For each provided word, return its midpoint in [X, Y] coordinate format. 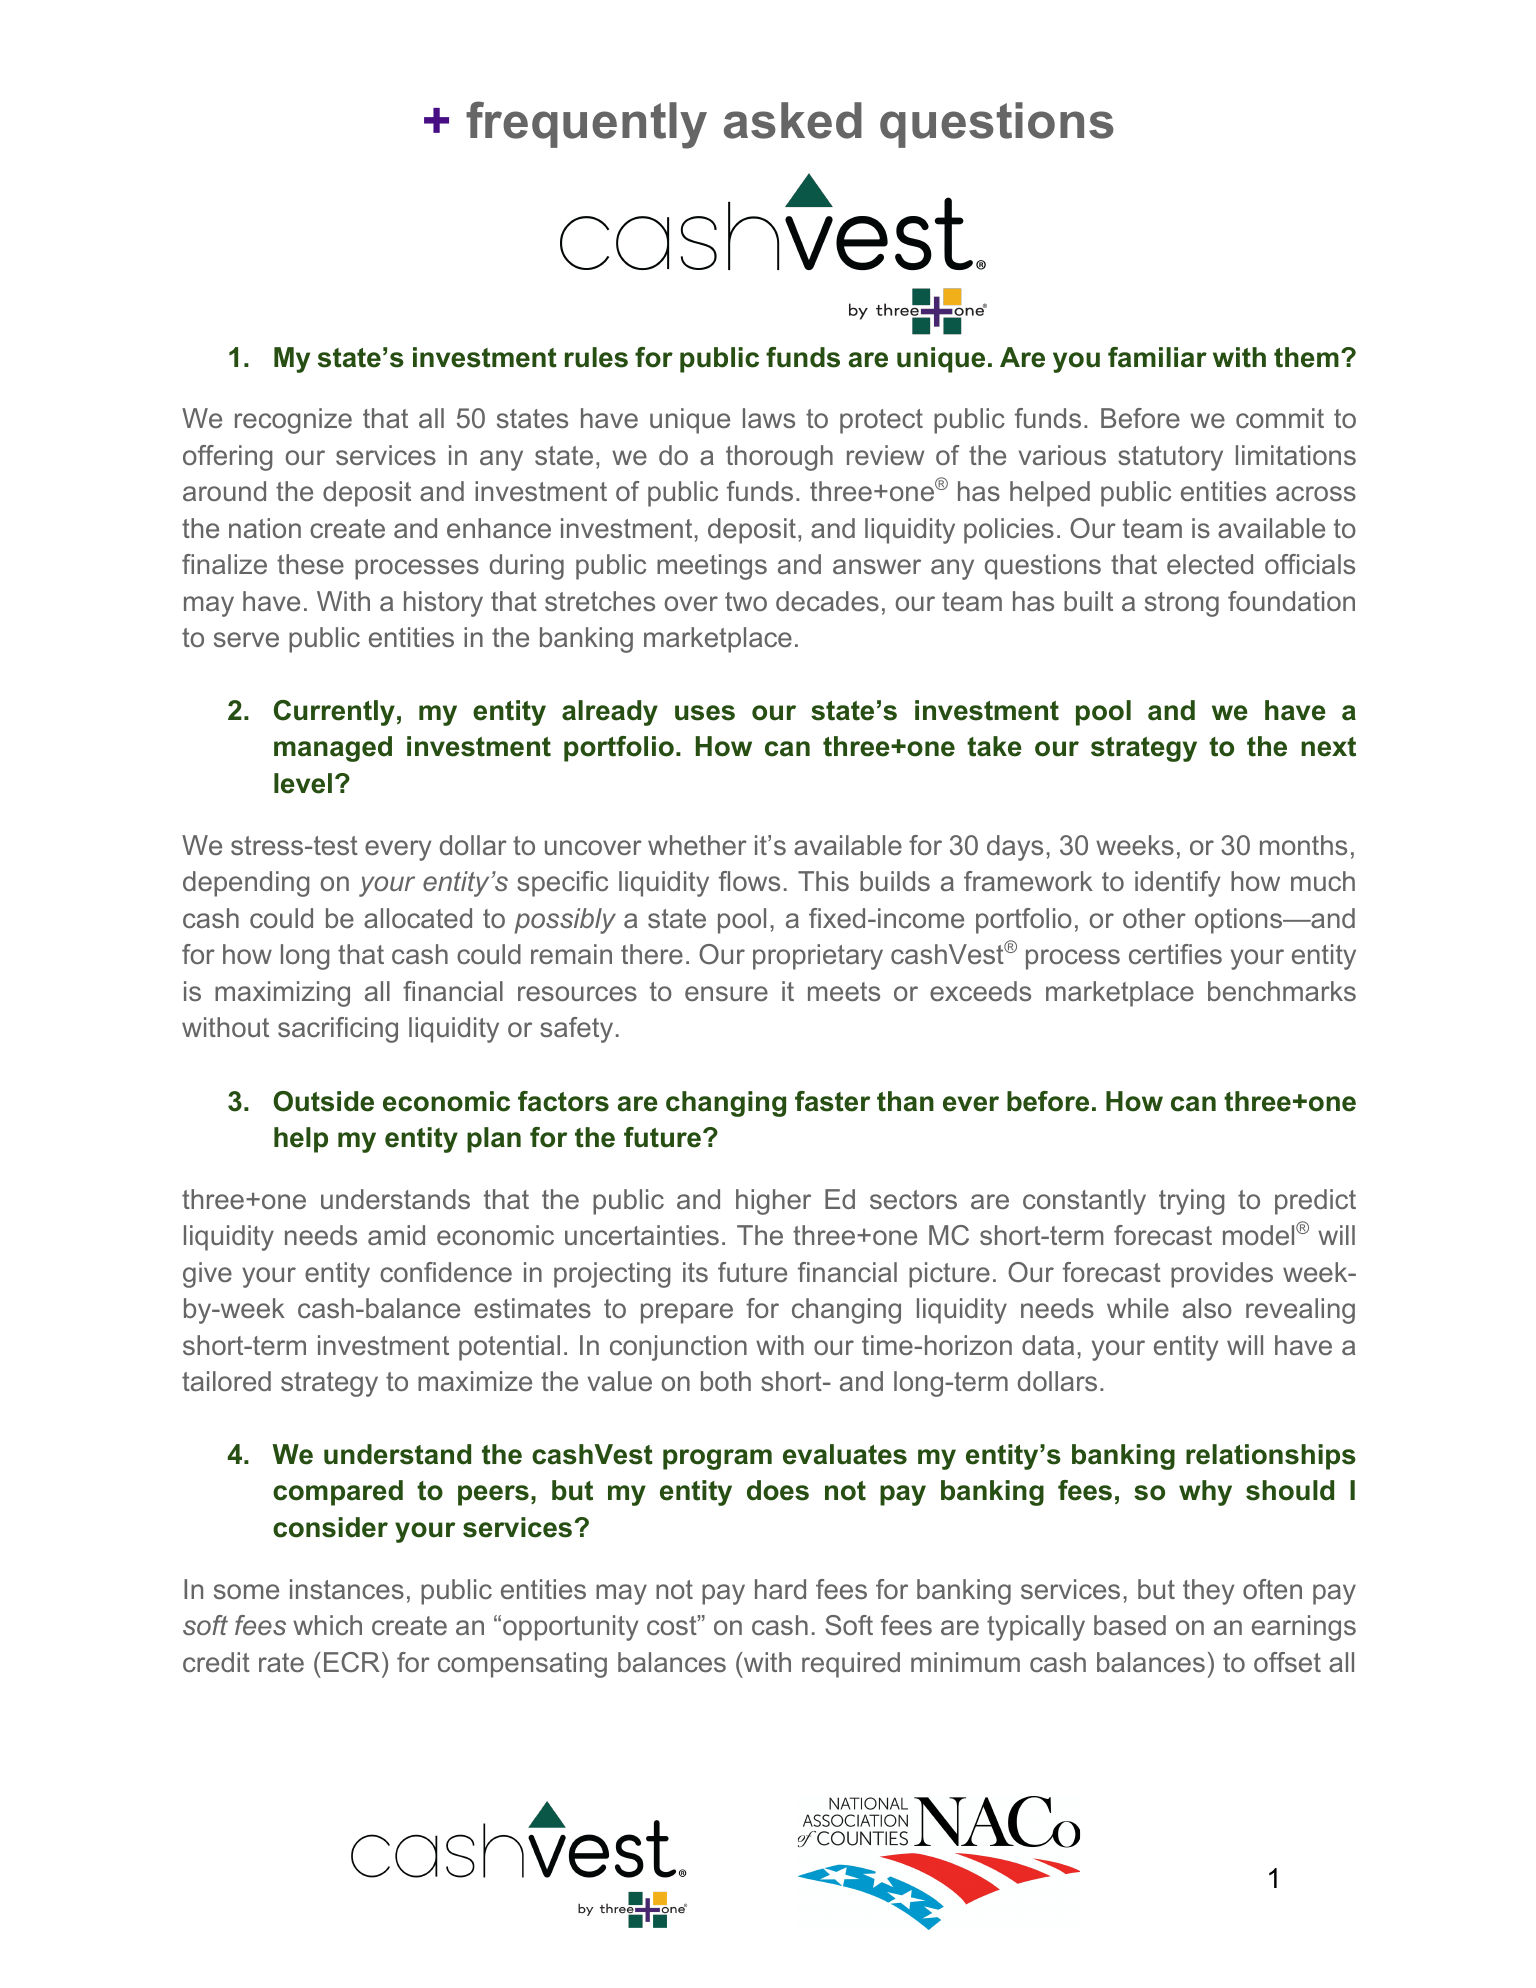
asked [793, 120]
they [1208, 1592]
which [327, 1625]
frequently [586, 125]
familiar [1157, 357]
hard [780, 1589]
